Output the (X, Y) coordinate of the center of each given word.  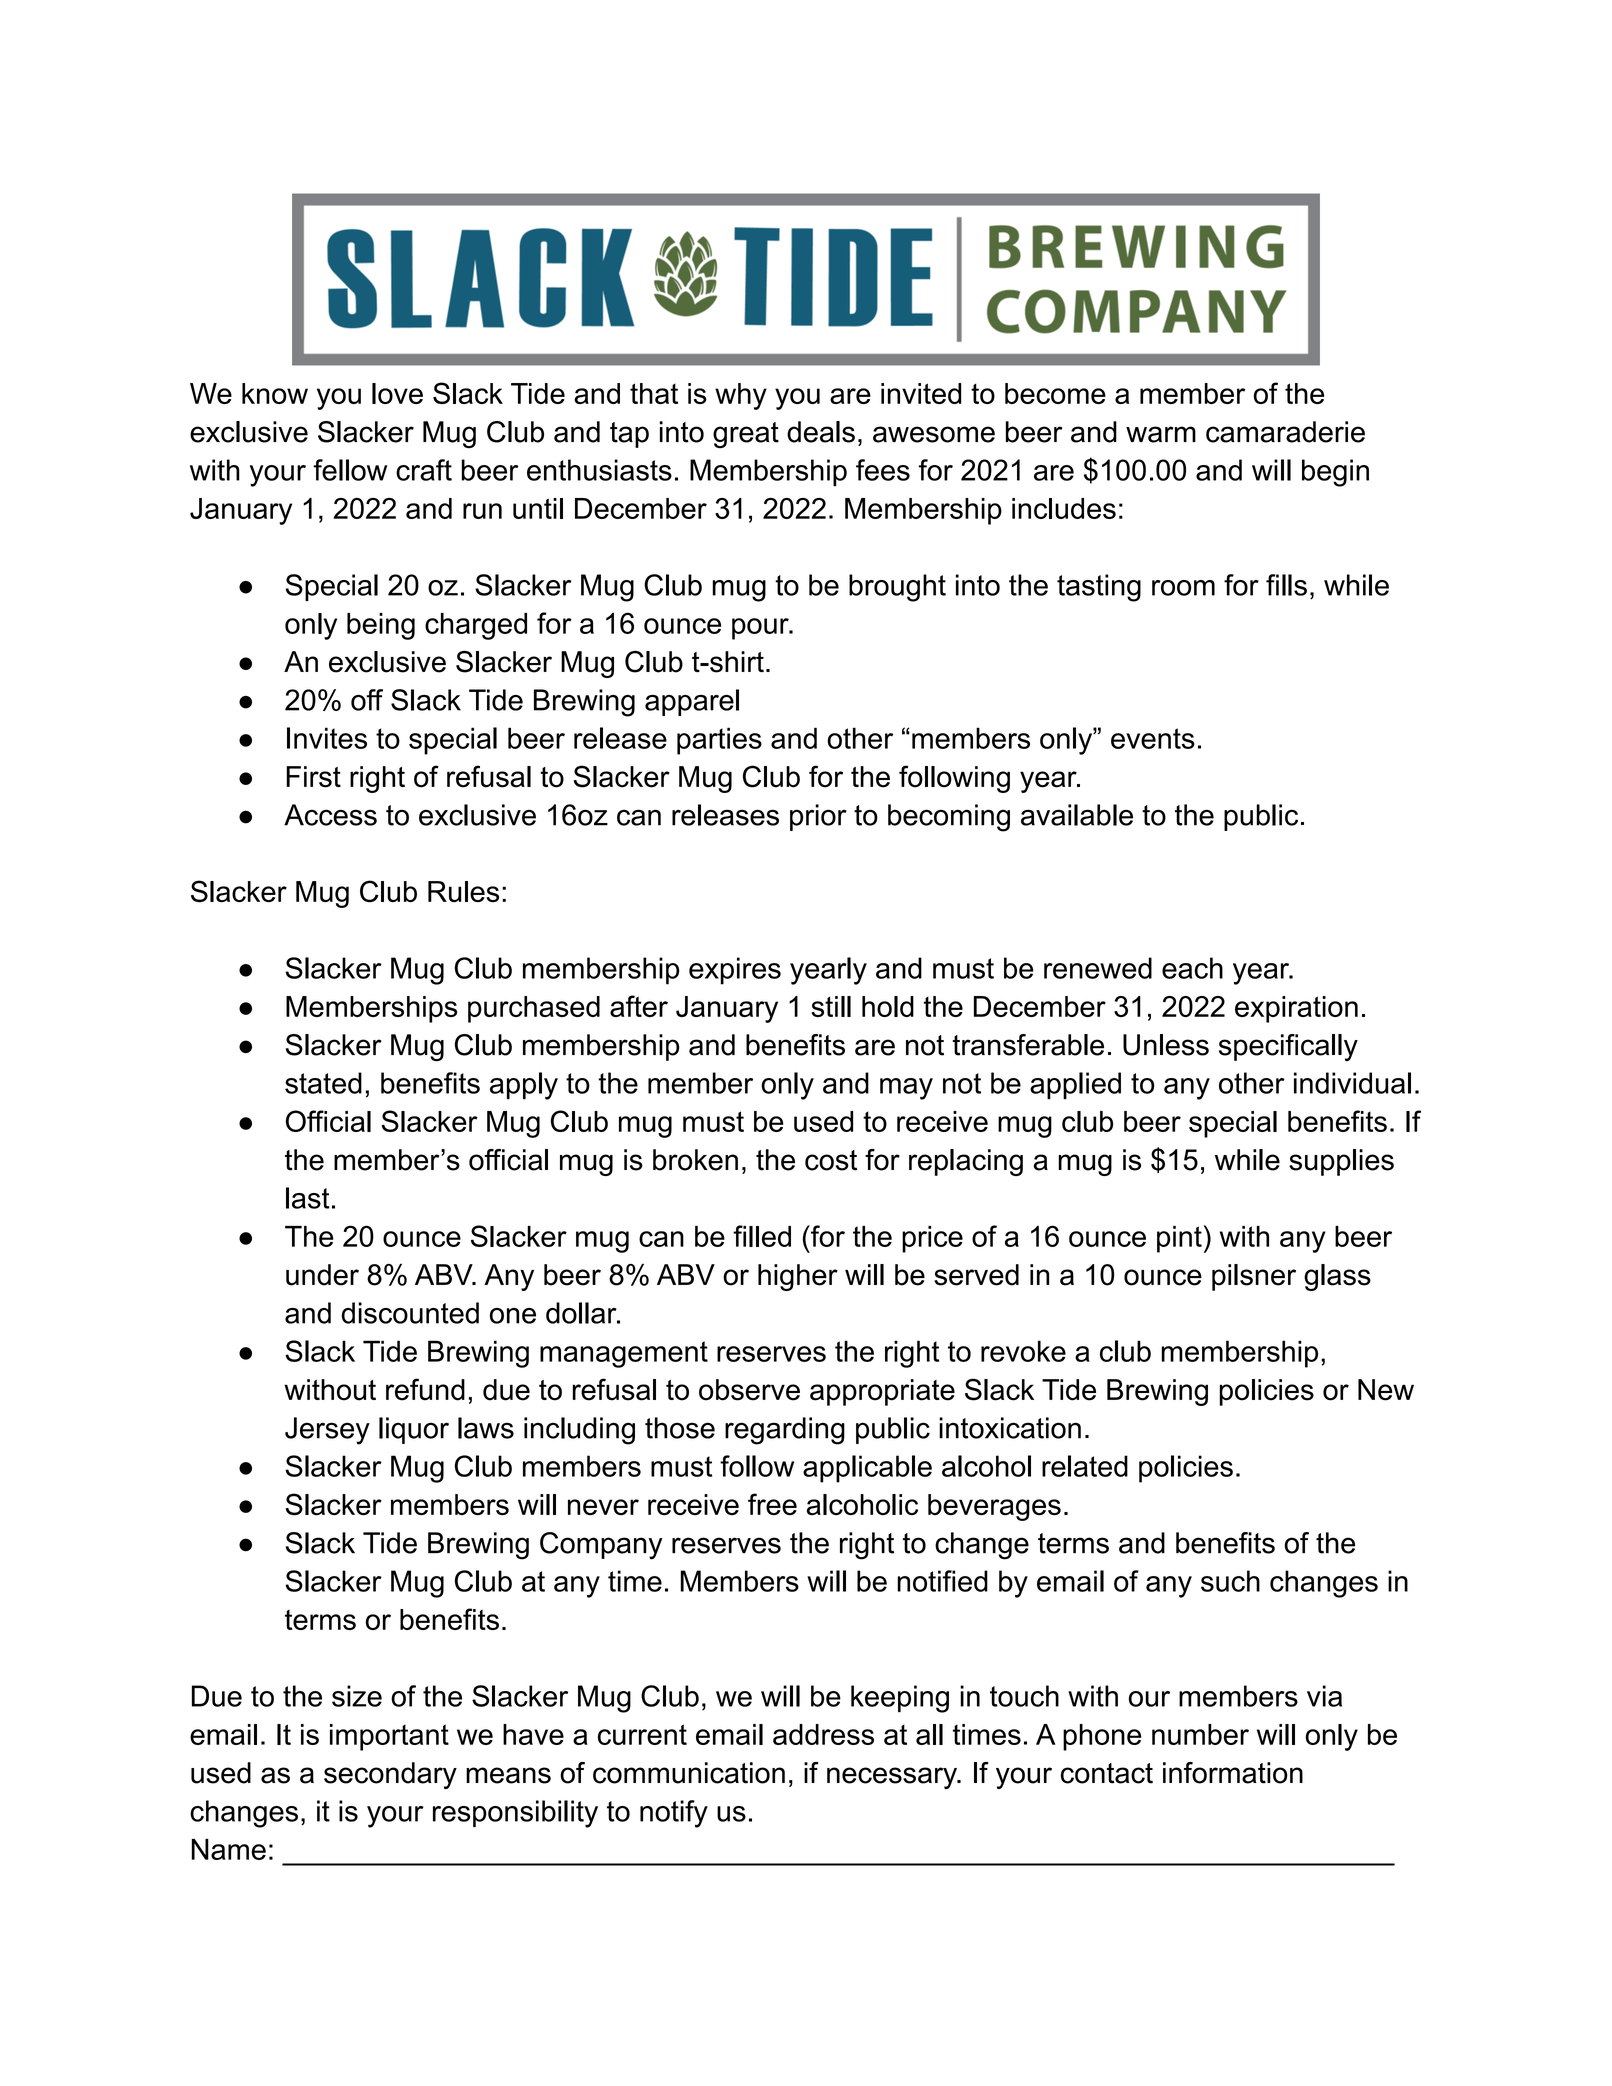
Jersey (327, 1431)
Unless (1166, 1045)
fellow (350, 470)
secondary (390, 1775)
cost (831, 1160)
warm (1161, 434)
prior (818, 817)
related (1085, 1466)
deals (821, 432)
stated (323, 1083)
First (313, 777)
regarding (785, 1431)
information (1233, 1773)
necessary (893, 1778)
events (1153, 738)
